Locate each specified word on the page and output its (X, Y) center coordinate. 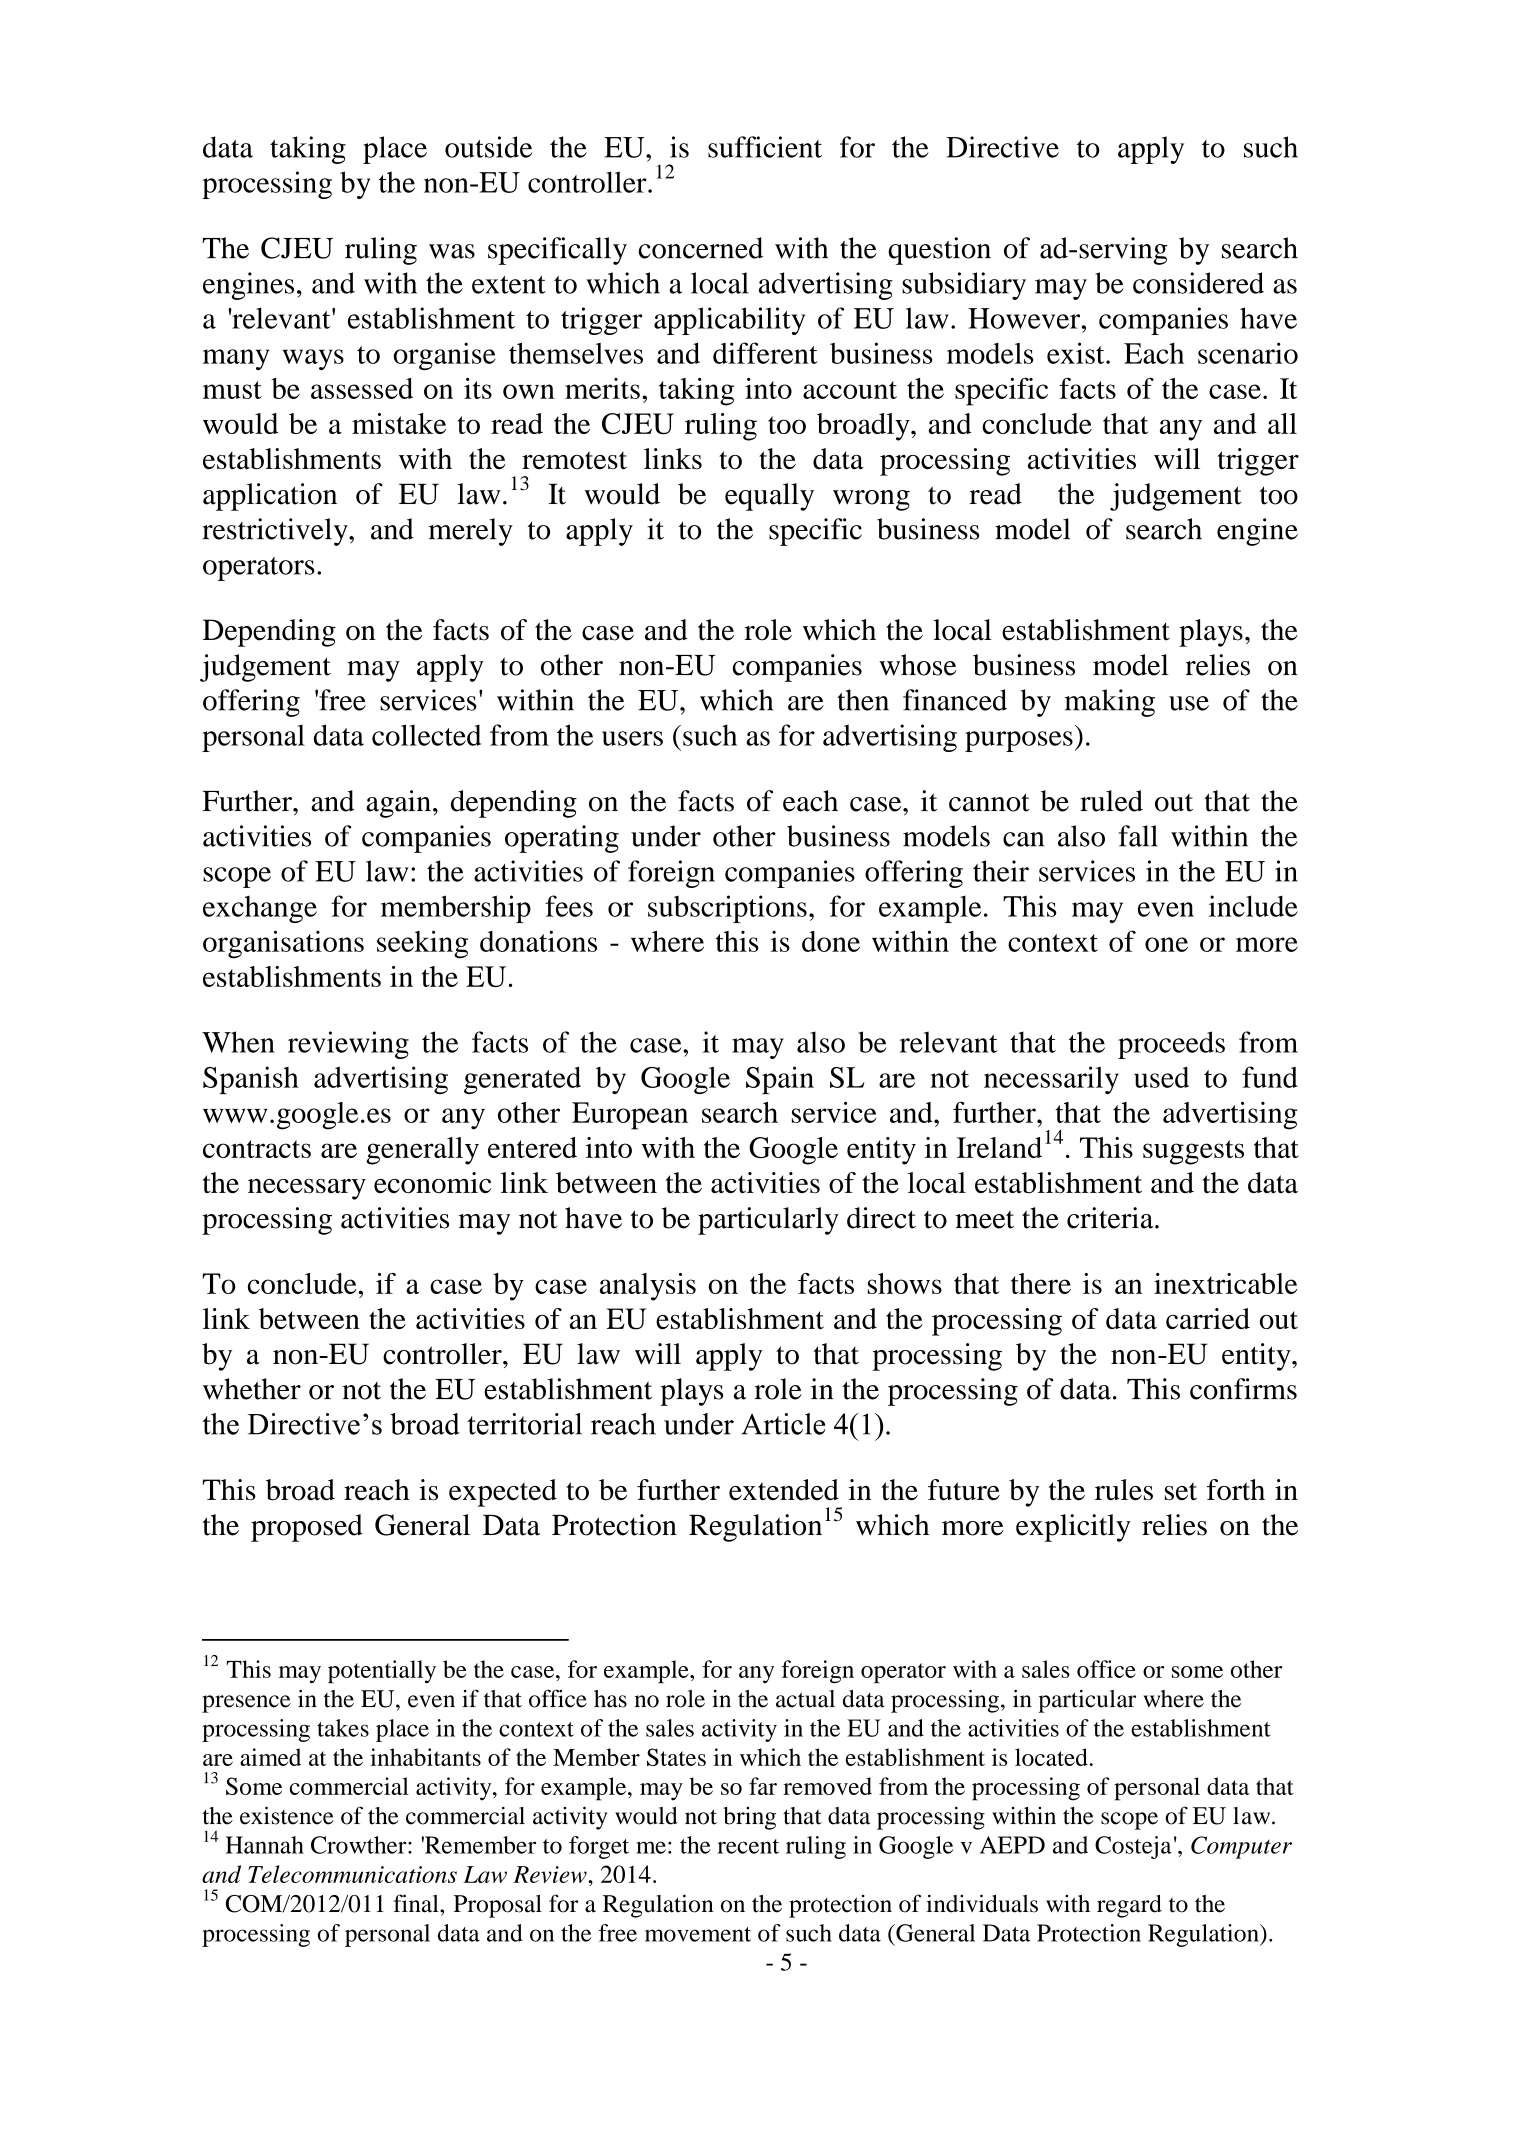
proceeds (1171, 1045)
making (1109, 703)
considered (1198, 283)
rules (1124, 1490)
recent (748, 1846)
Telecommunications (352, 1874)
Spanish (251, 1080)
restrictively (276, 532)
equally (769, 497)
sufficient (765, 147)
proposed (307, 1528)
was (452, 251)
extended (784, 1490)
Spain (780, 1080)
